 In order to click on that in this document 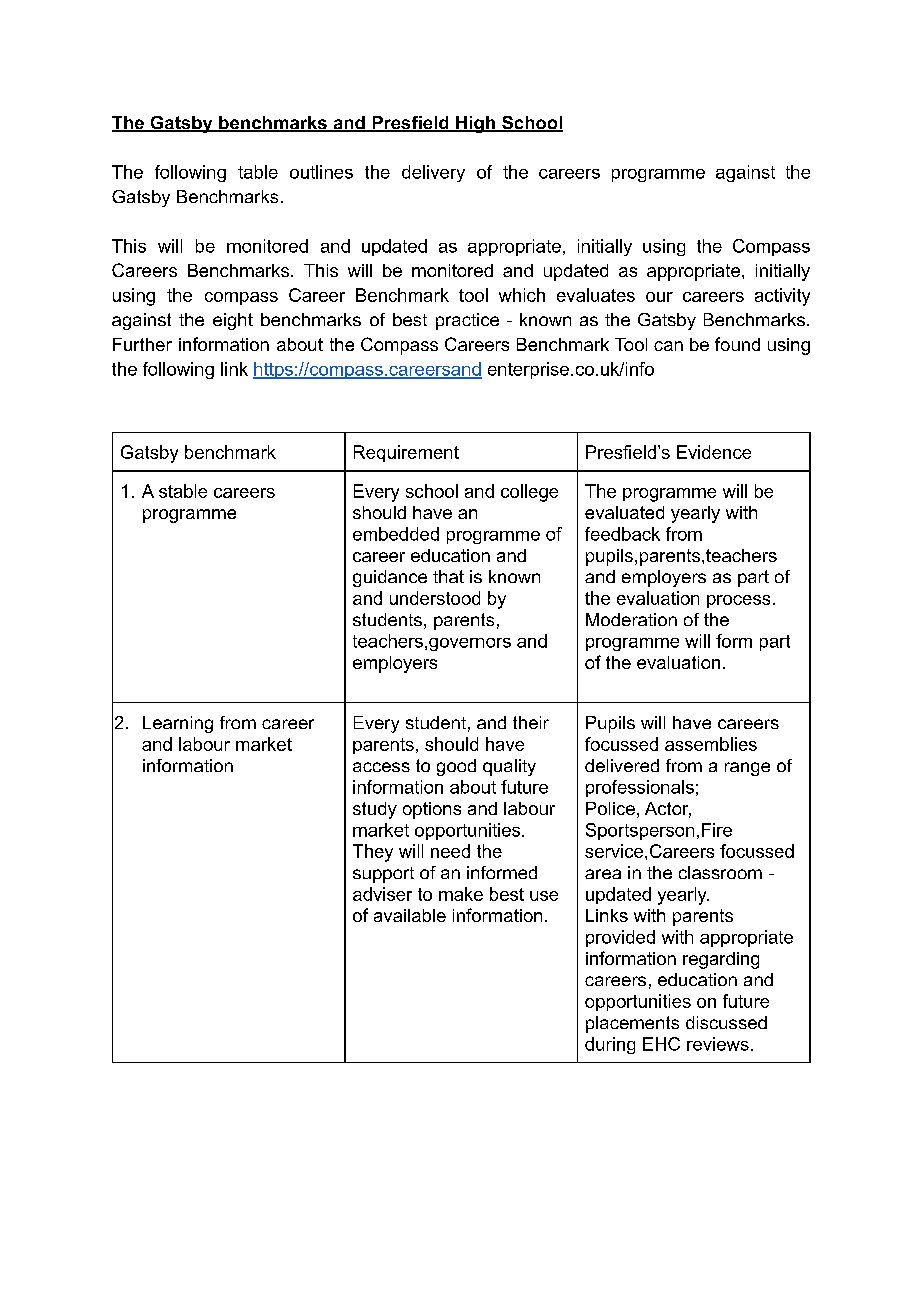, I will do `click(448, 576)`.
